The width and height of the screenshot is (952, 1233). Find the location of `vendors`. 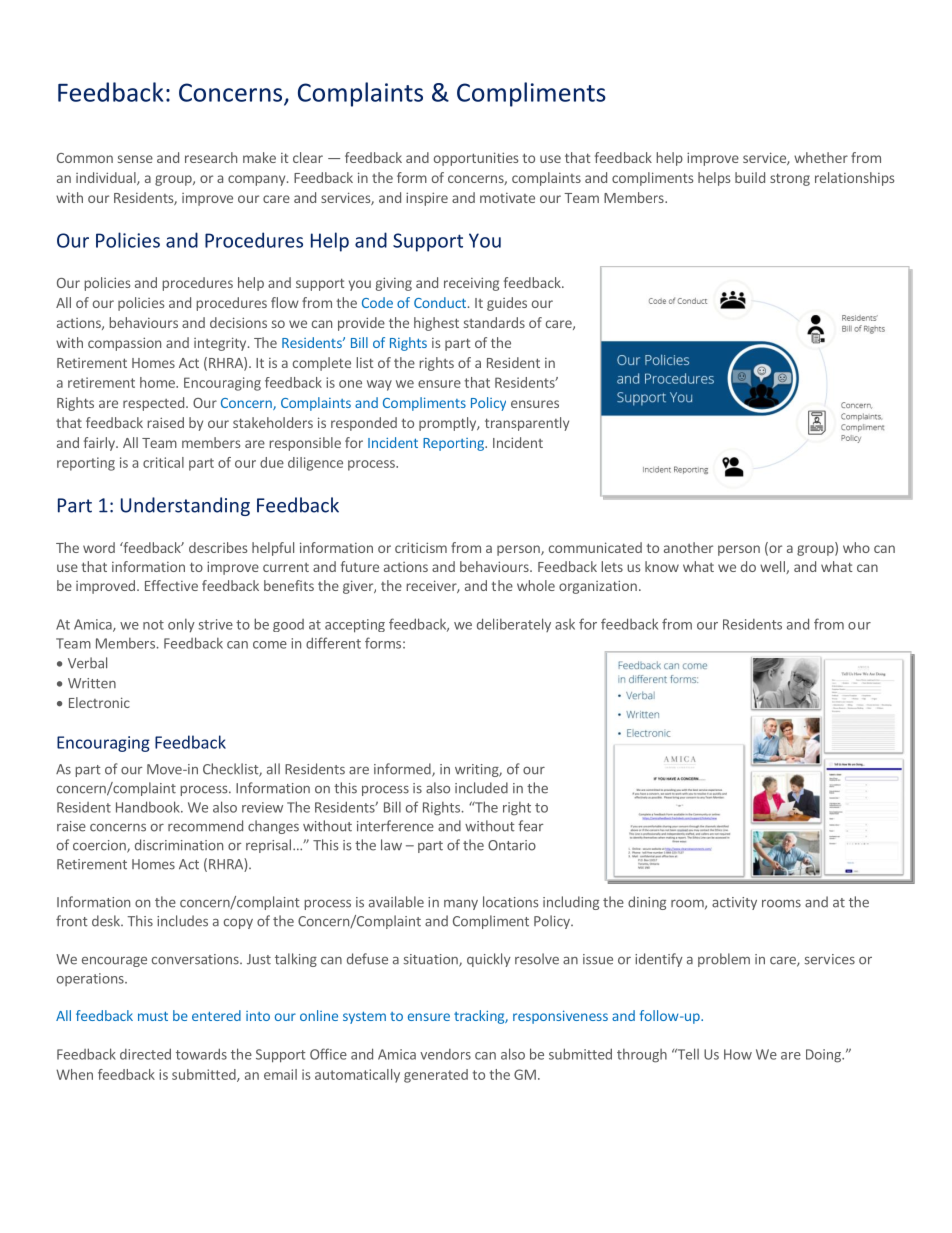

vendors is located at coordinates (445, 1054).
